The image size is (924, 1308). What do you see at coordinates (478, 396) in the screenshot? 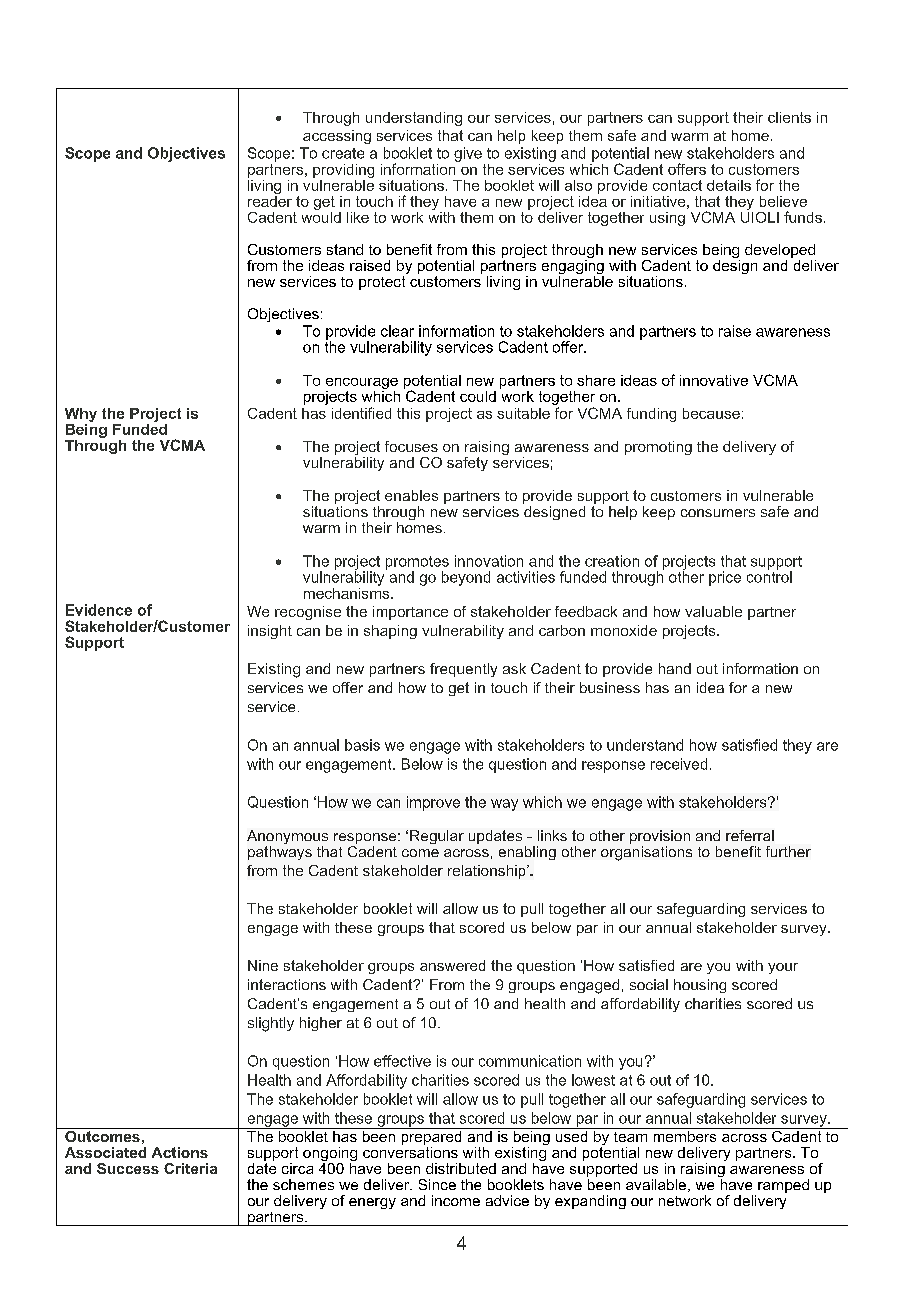
I see `could` at bounding box center [478, 396].
